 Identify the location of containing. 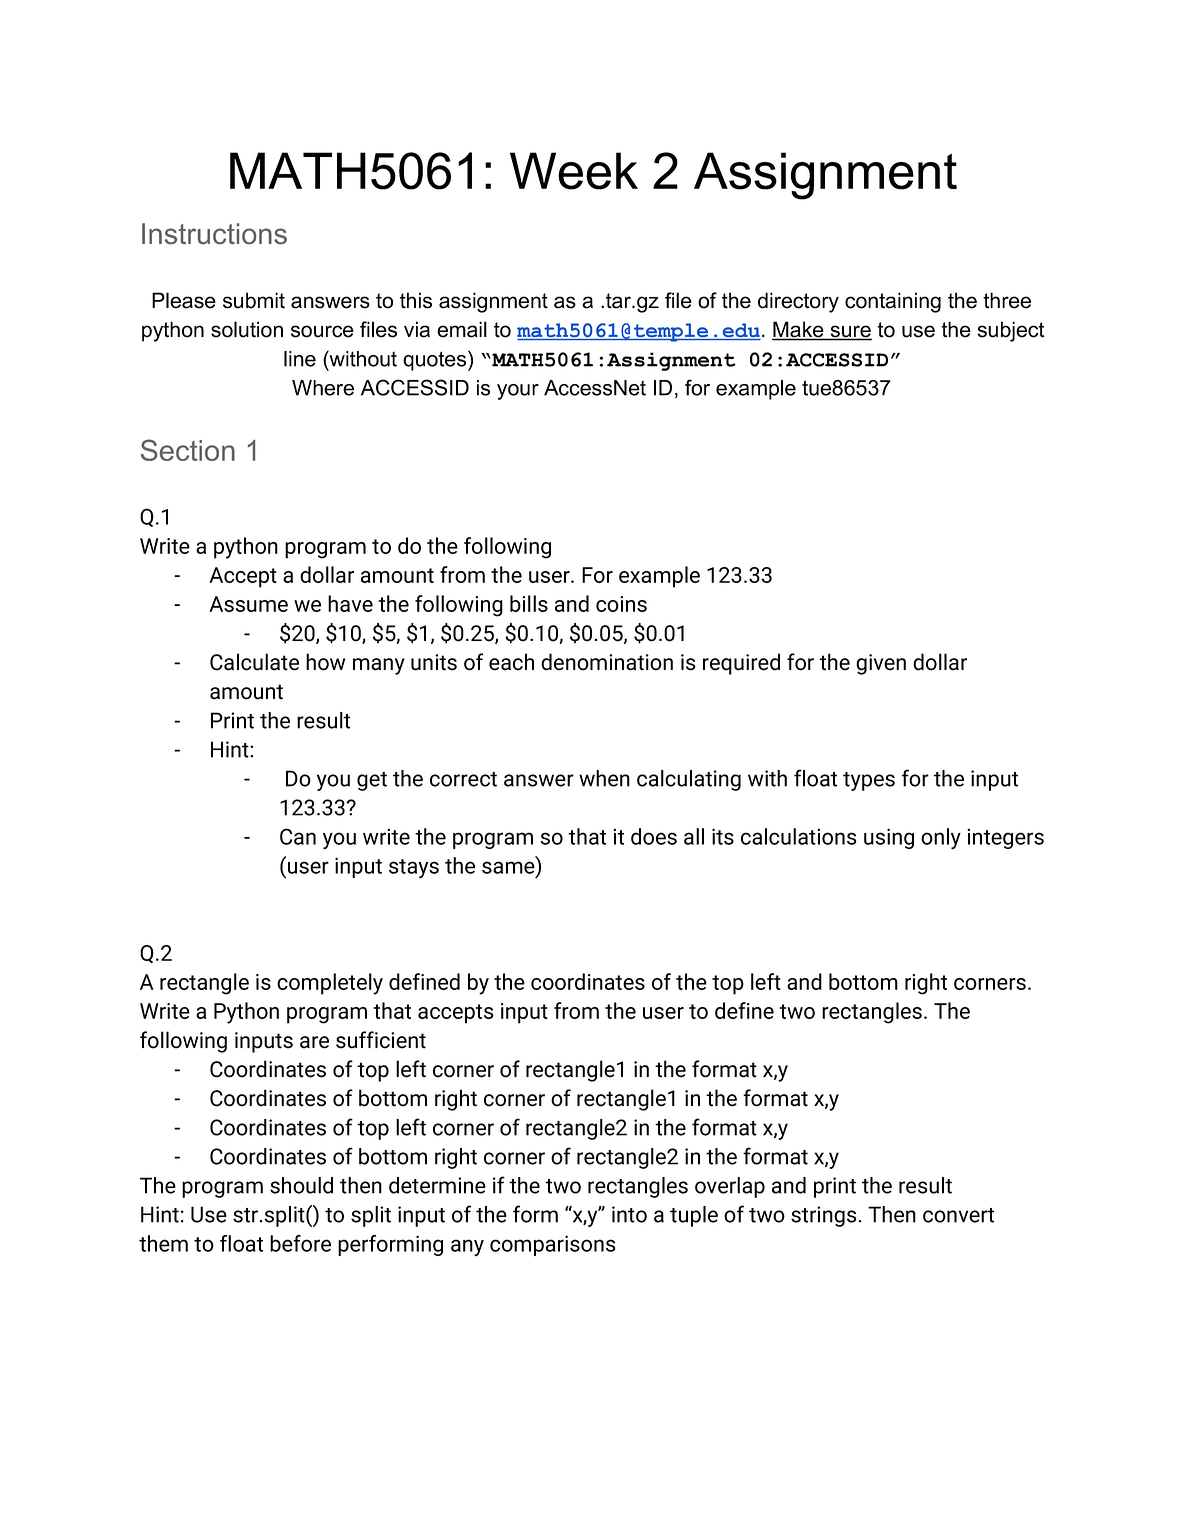
(893, 302).
